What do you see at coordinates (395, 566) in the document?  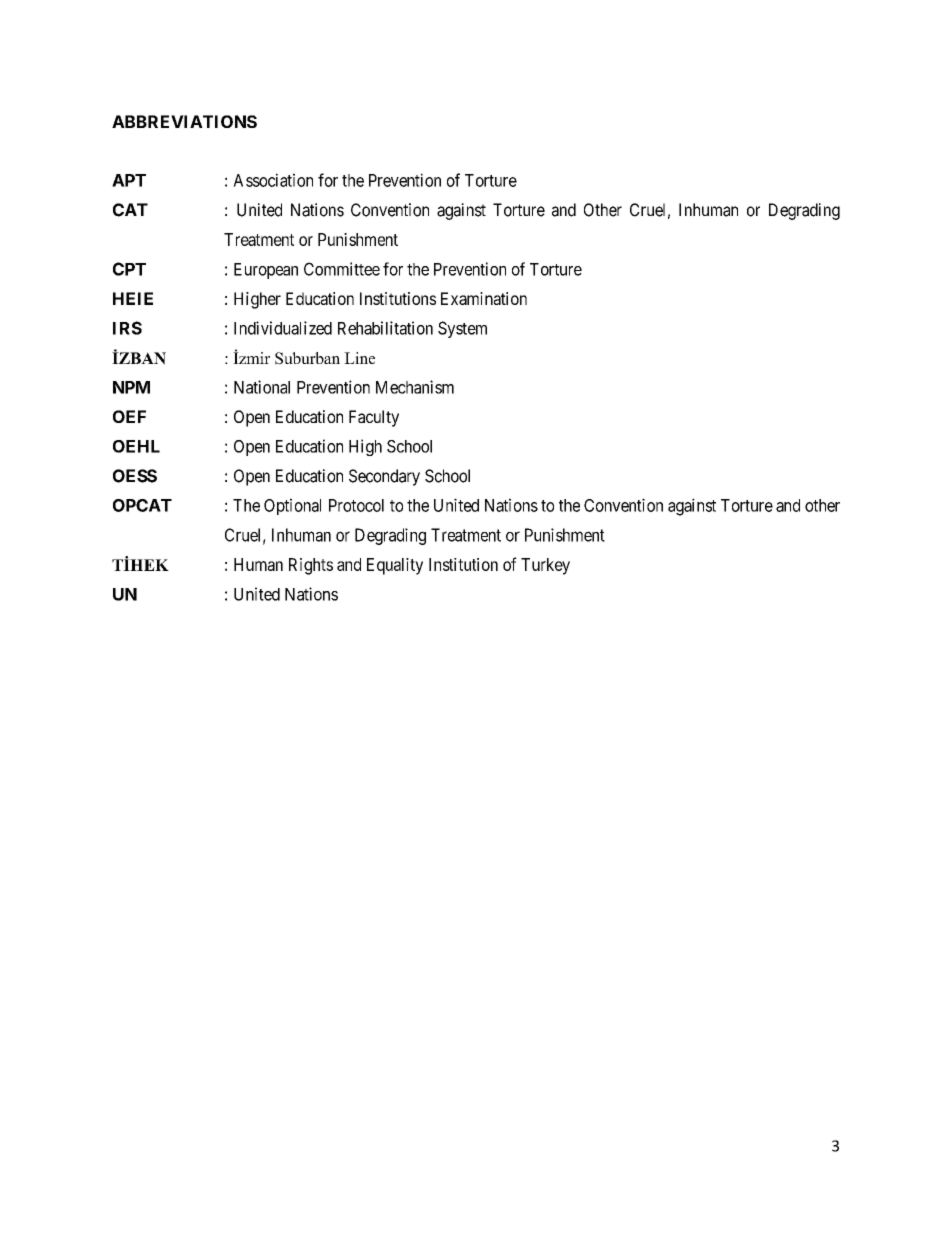 I see `Equality` at bounding box center [395, 566].
